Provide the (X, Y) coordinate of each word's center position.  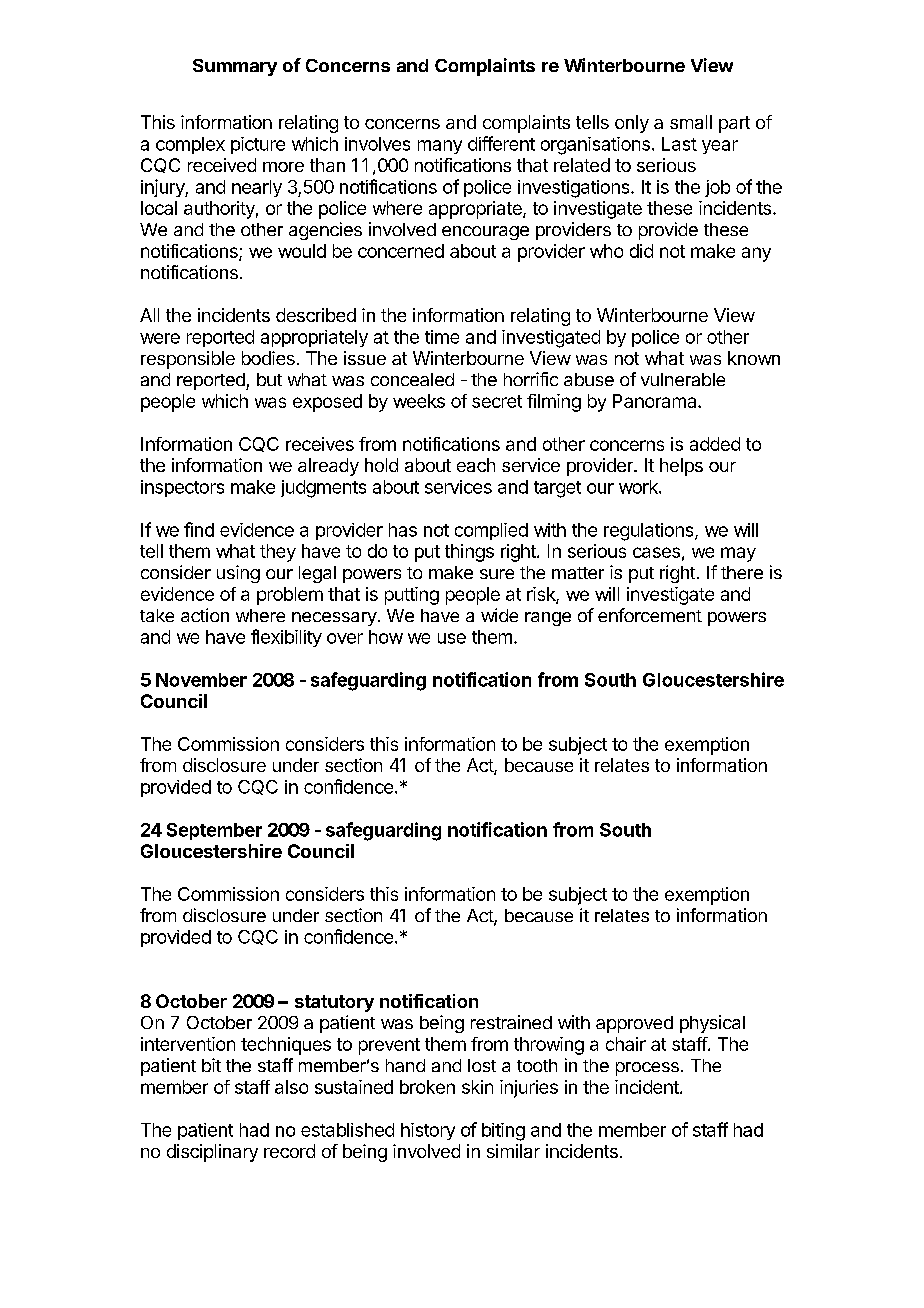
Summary (235, 67)
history (428, 1131)
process (647, 1069)
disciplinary (212, 1153)
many (440, 147)
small (691, 122)
